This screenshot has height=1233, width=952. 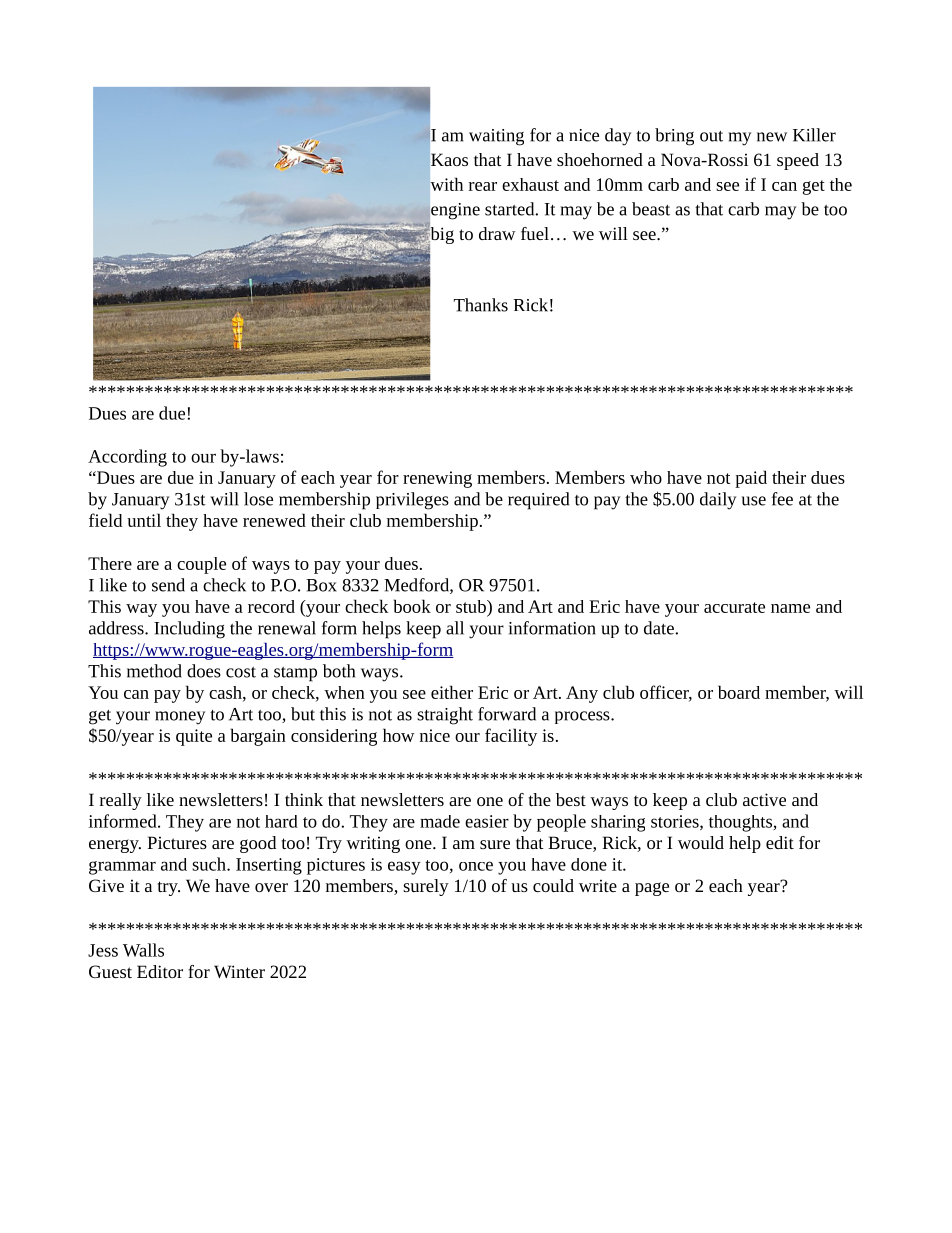 What do you see at coordinates (711, 136) in the screenshot?
I see `out` at bounding box center [711, 136].
